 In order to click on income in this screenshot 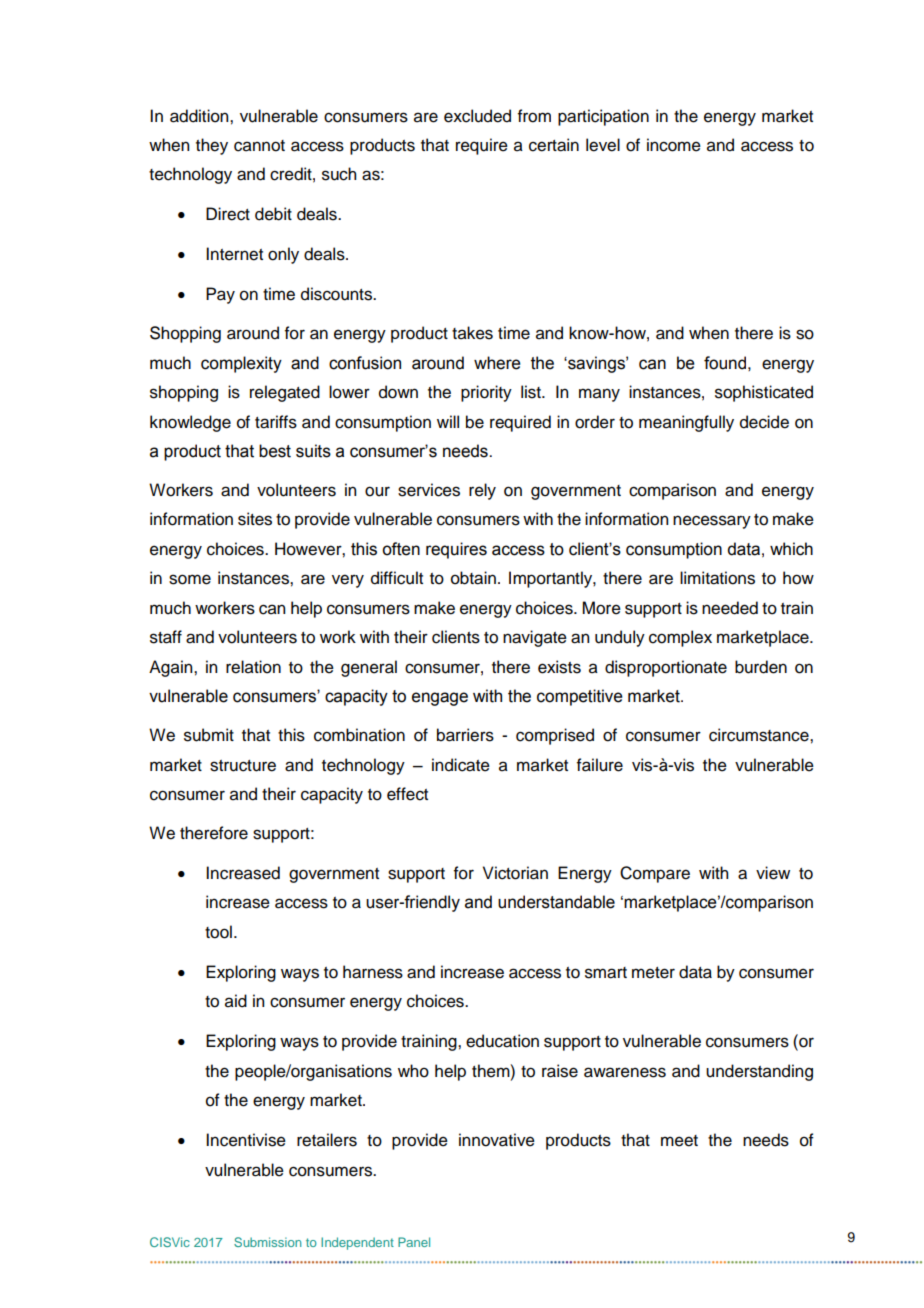, I will do `click(674, 145)`.
